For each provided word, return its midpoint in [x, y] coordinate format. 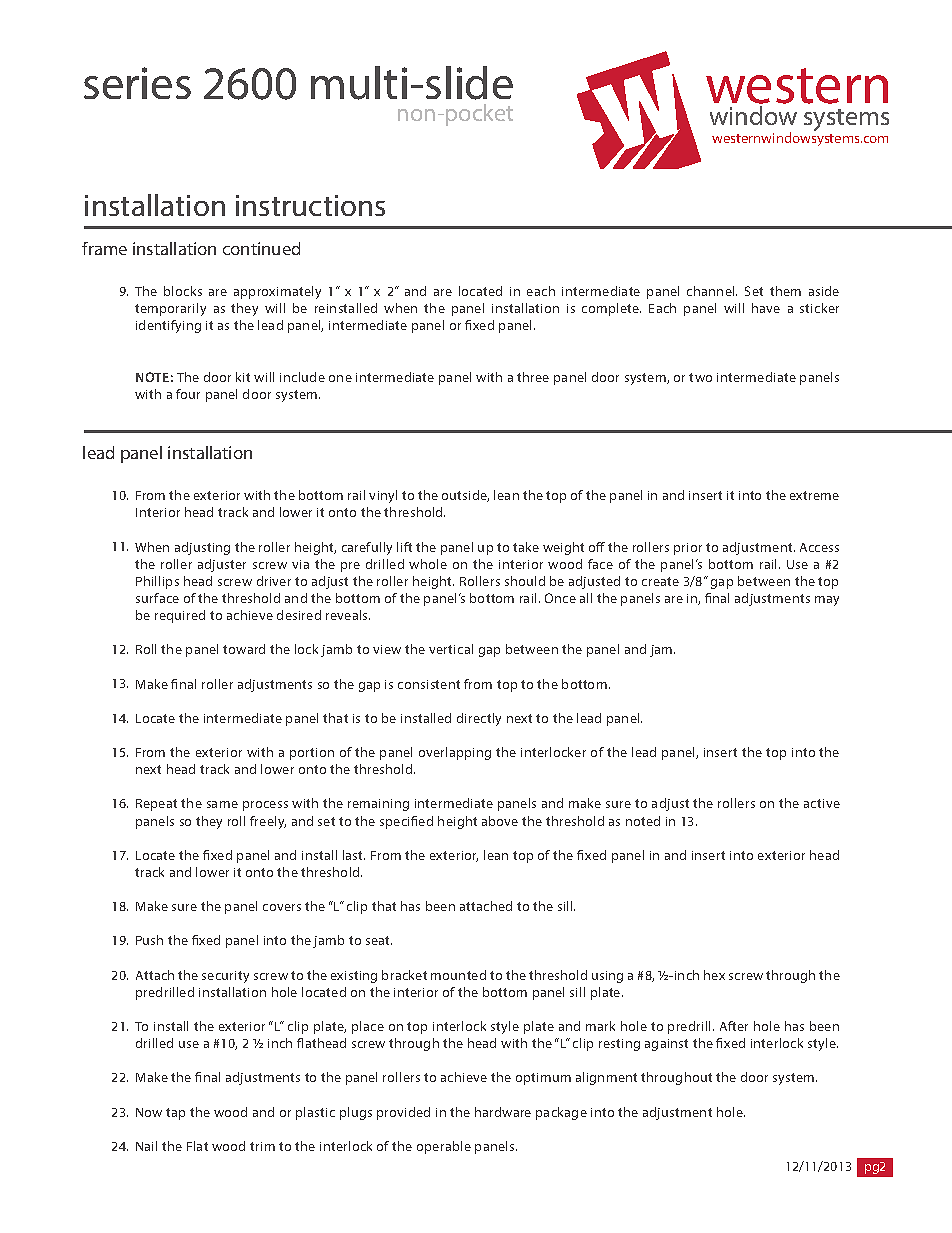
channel [712, 291]
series [137, 83]
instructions [310, 205]
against [666, 1045]
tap [175, 1114]
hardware [503, 1112]
